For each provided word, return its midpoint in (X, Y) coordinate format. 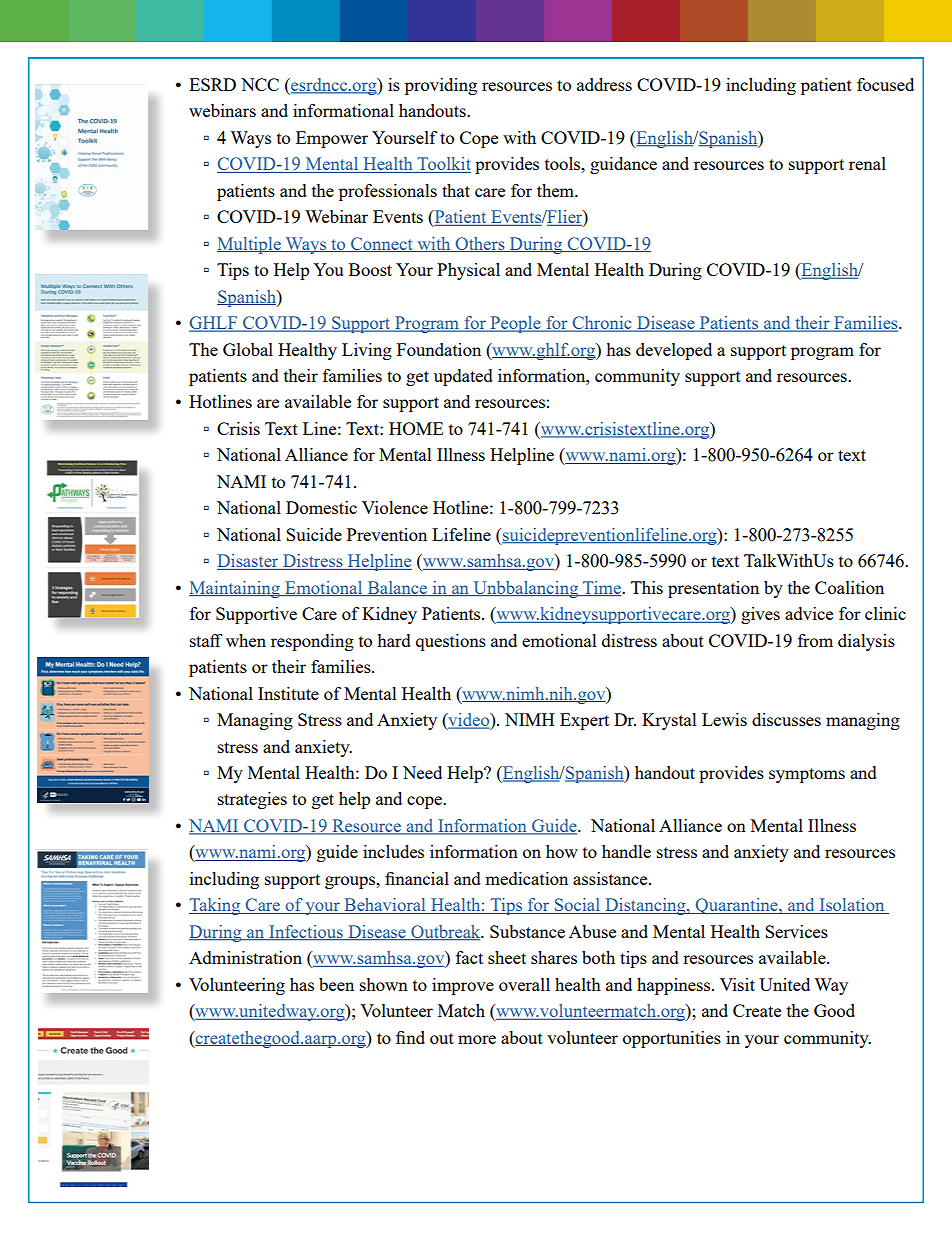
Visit (737, 984)
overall (524, 984)
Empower (332, 139)
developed (674, 351)
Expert (584, 721)
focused (885, 84)
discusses (786, 719)
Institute (288, 693)
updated (463, 377)
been (336, 984)
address (604, 84)
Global (248, 349)
